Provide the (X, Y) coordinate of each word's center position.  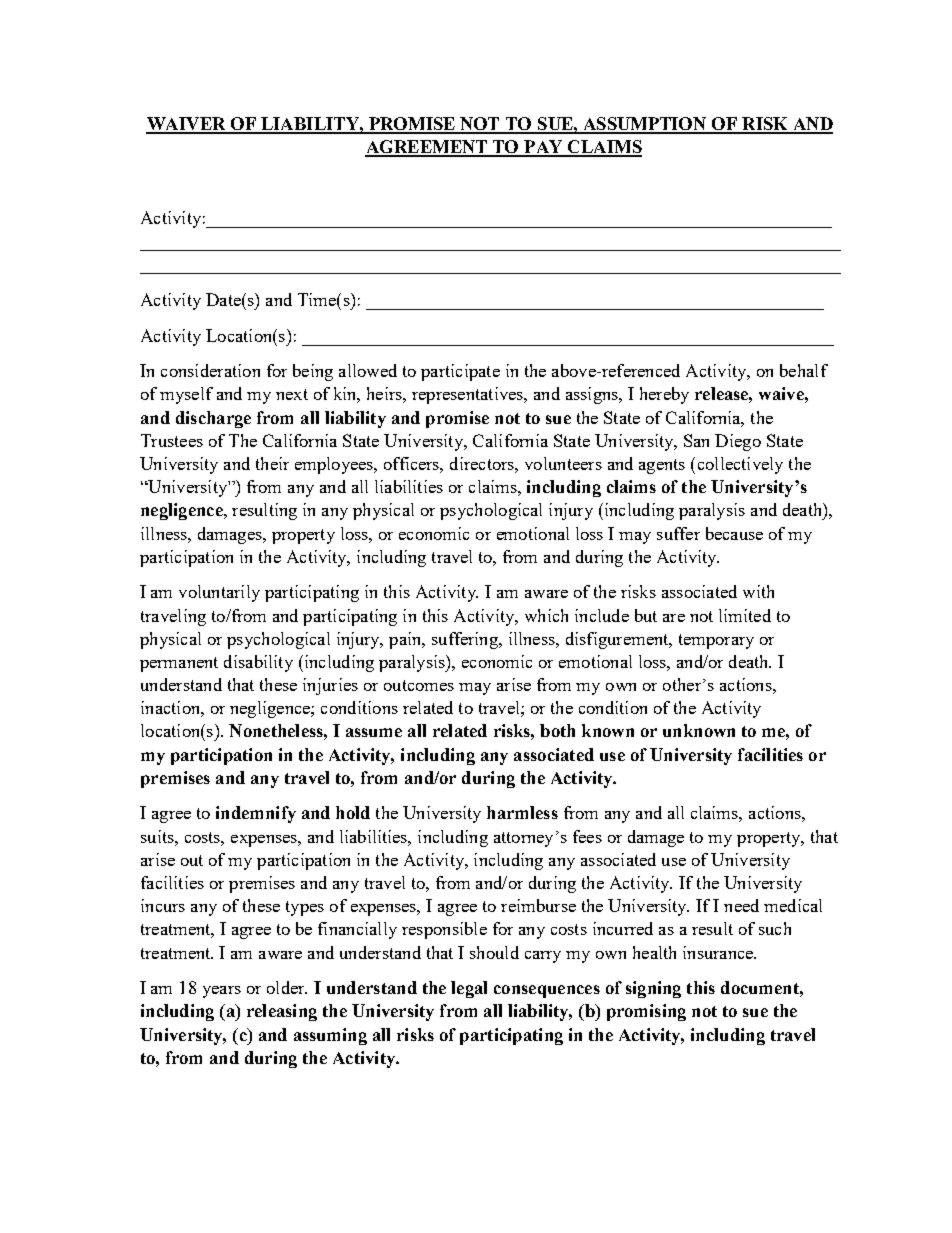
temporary (716, 641)
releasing (282, 1012)
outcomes (419, 685)
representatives (468, 395)
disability (258, 663)
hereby (664, 395)
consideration (210, 370)
